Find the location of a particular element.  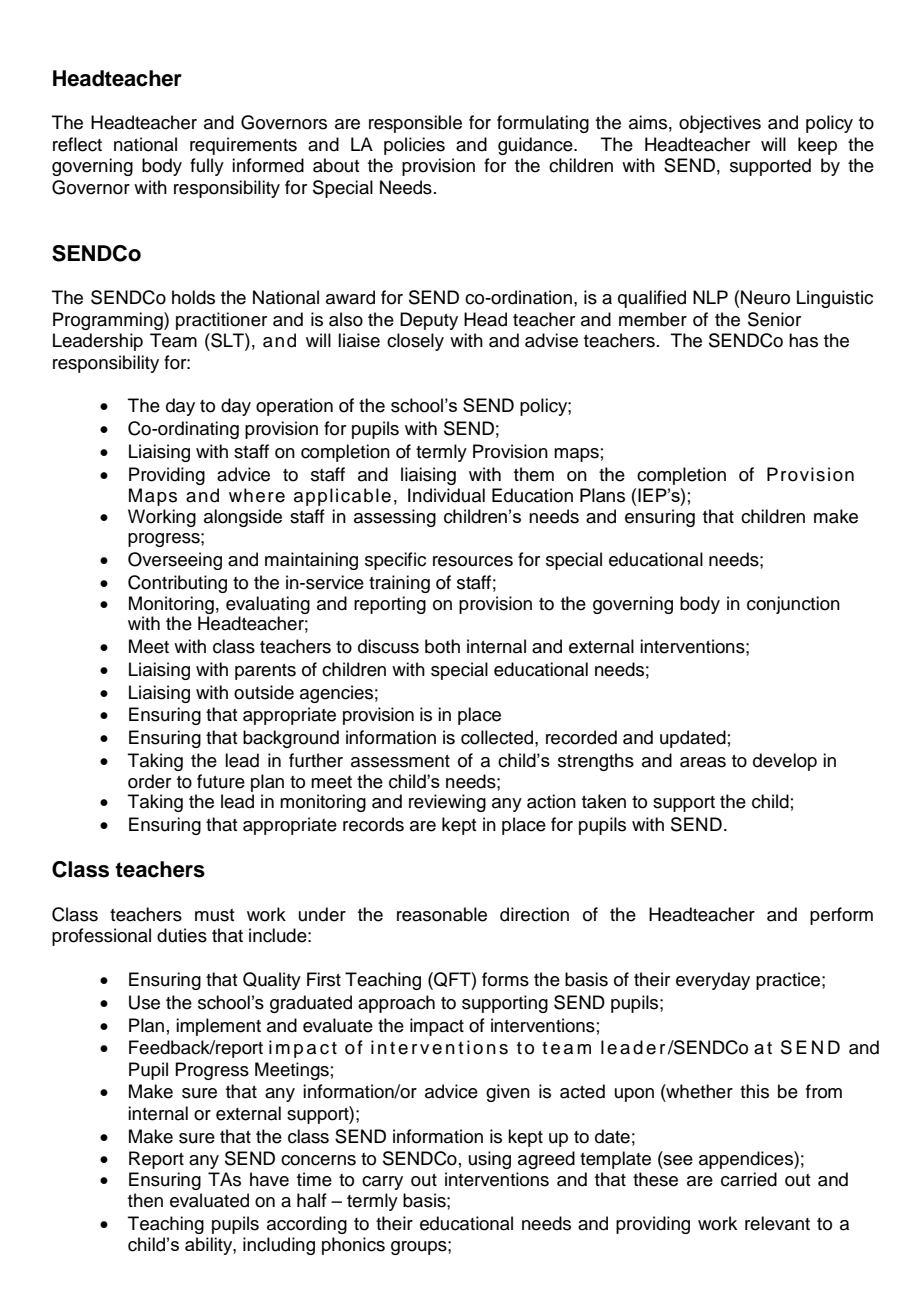

develop is located at coordinates (785, 762).
